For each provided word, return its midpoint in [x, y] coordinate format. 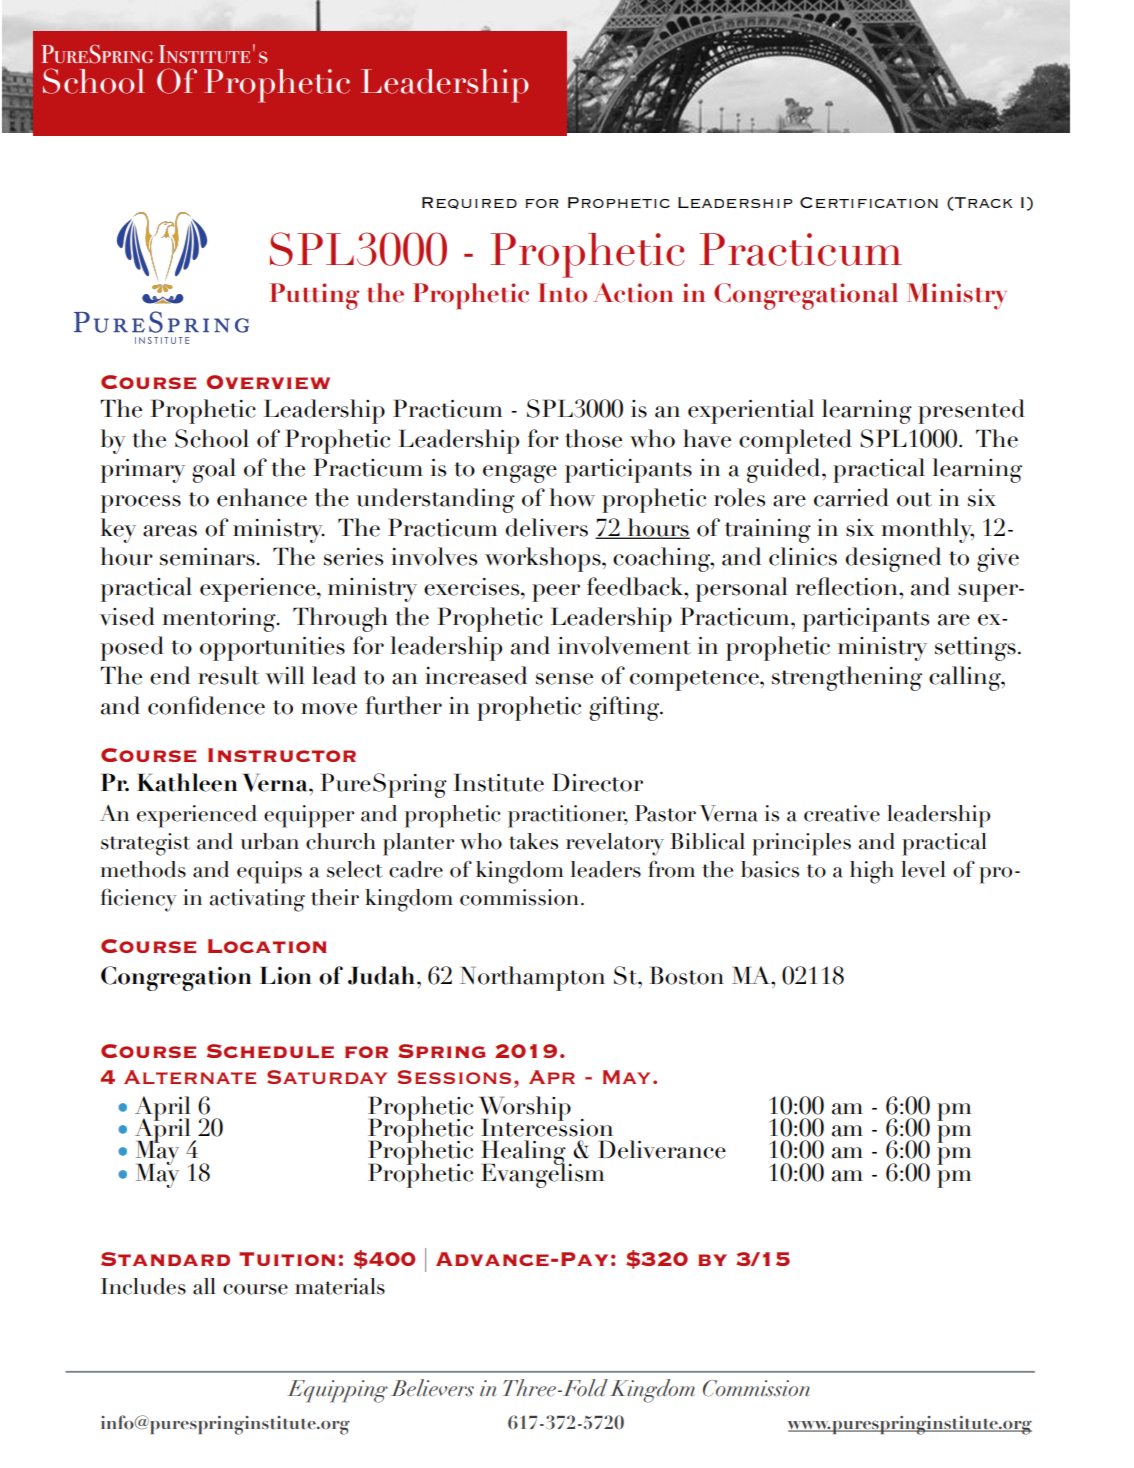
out [914, 499]
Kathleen [187, 782]
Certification [869, 202]
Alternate [190, 1077]
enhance [262, 497]
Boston [686, 975]
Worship [525, 1109]
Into [562, 293]
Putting [314, 296]
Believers [432, 1388]
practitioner [568, 816]
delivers [547, 527]
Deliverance [662, 1149]
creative [842, 813]
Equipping [337, 1391]
